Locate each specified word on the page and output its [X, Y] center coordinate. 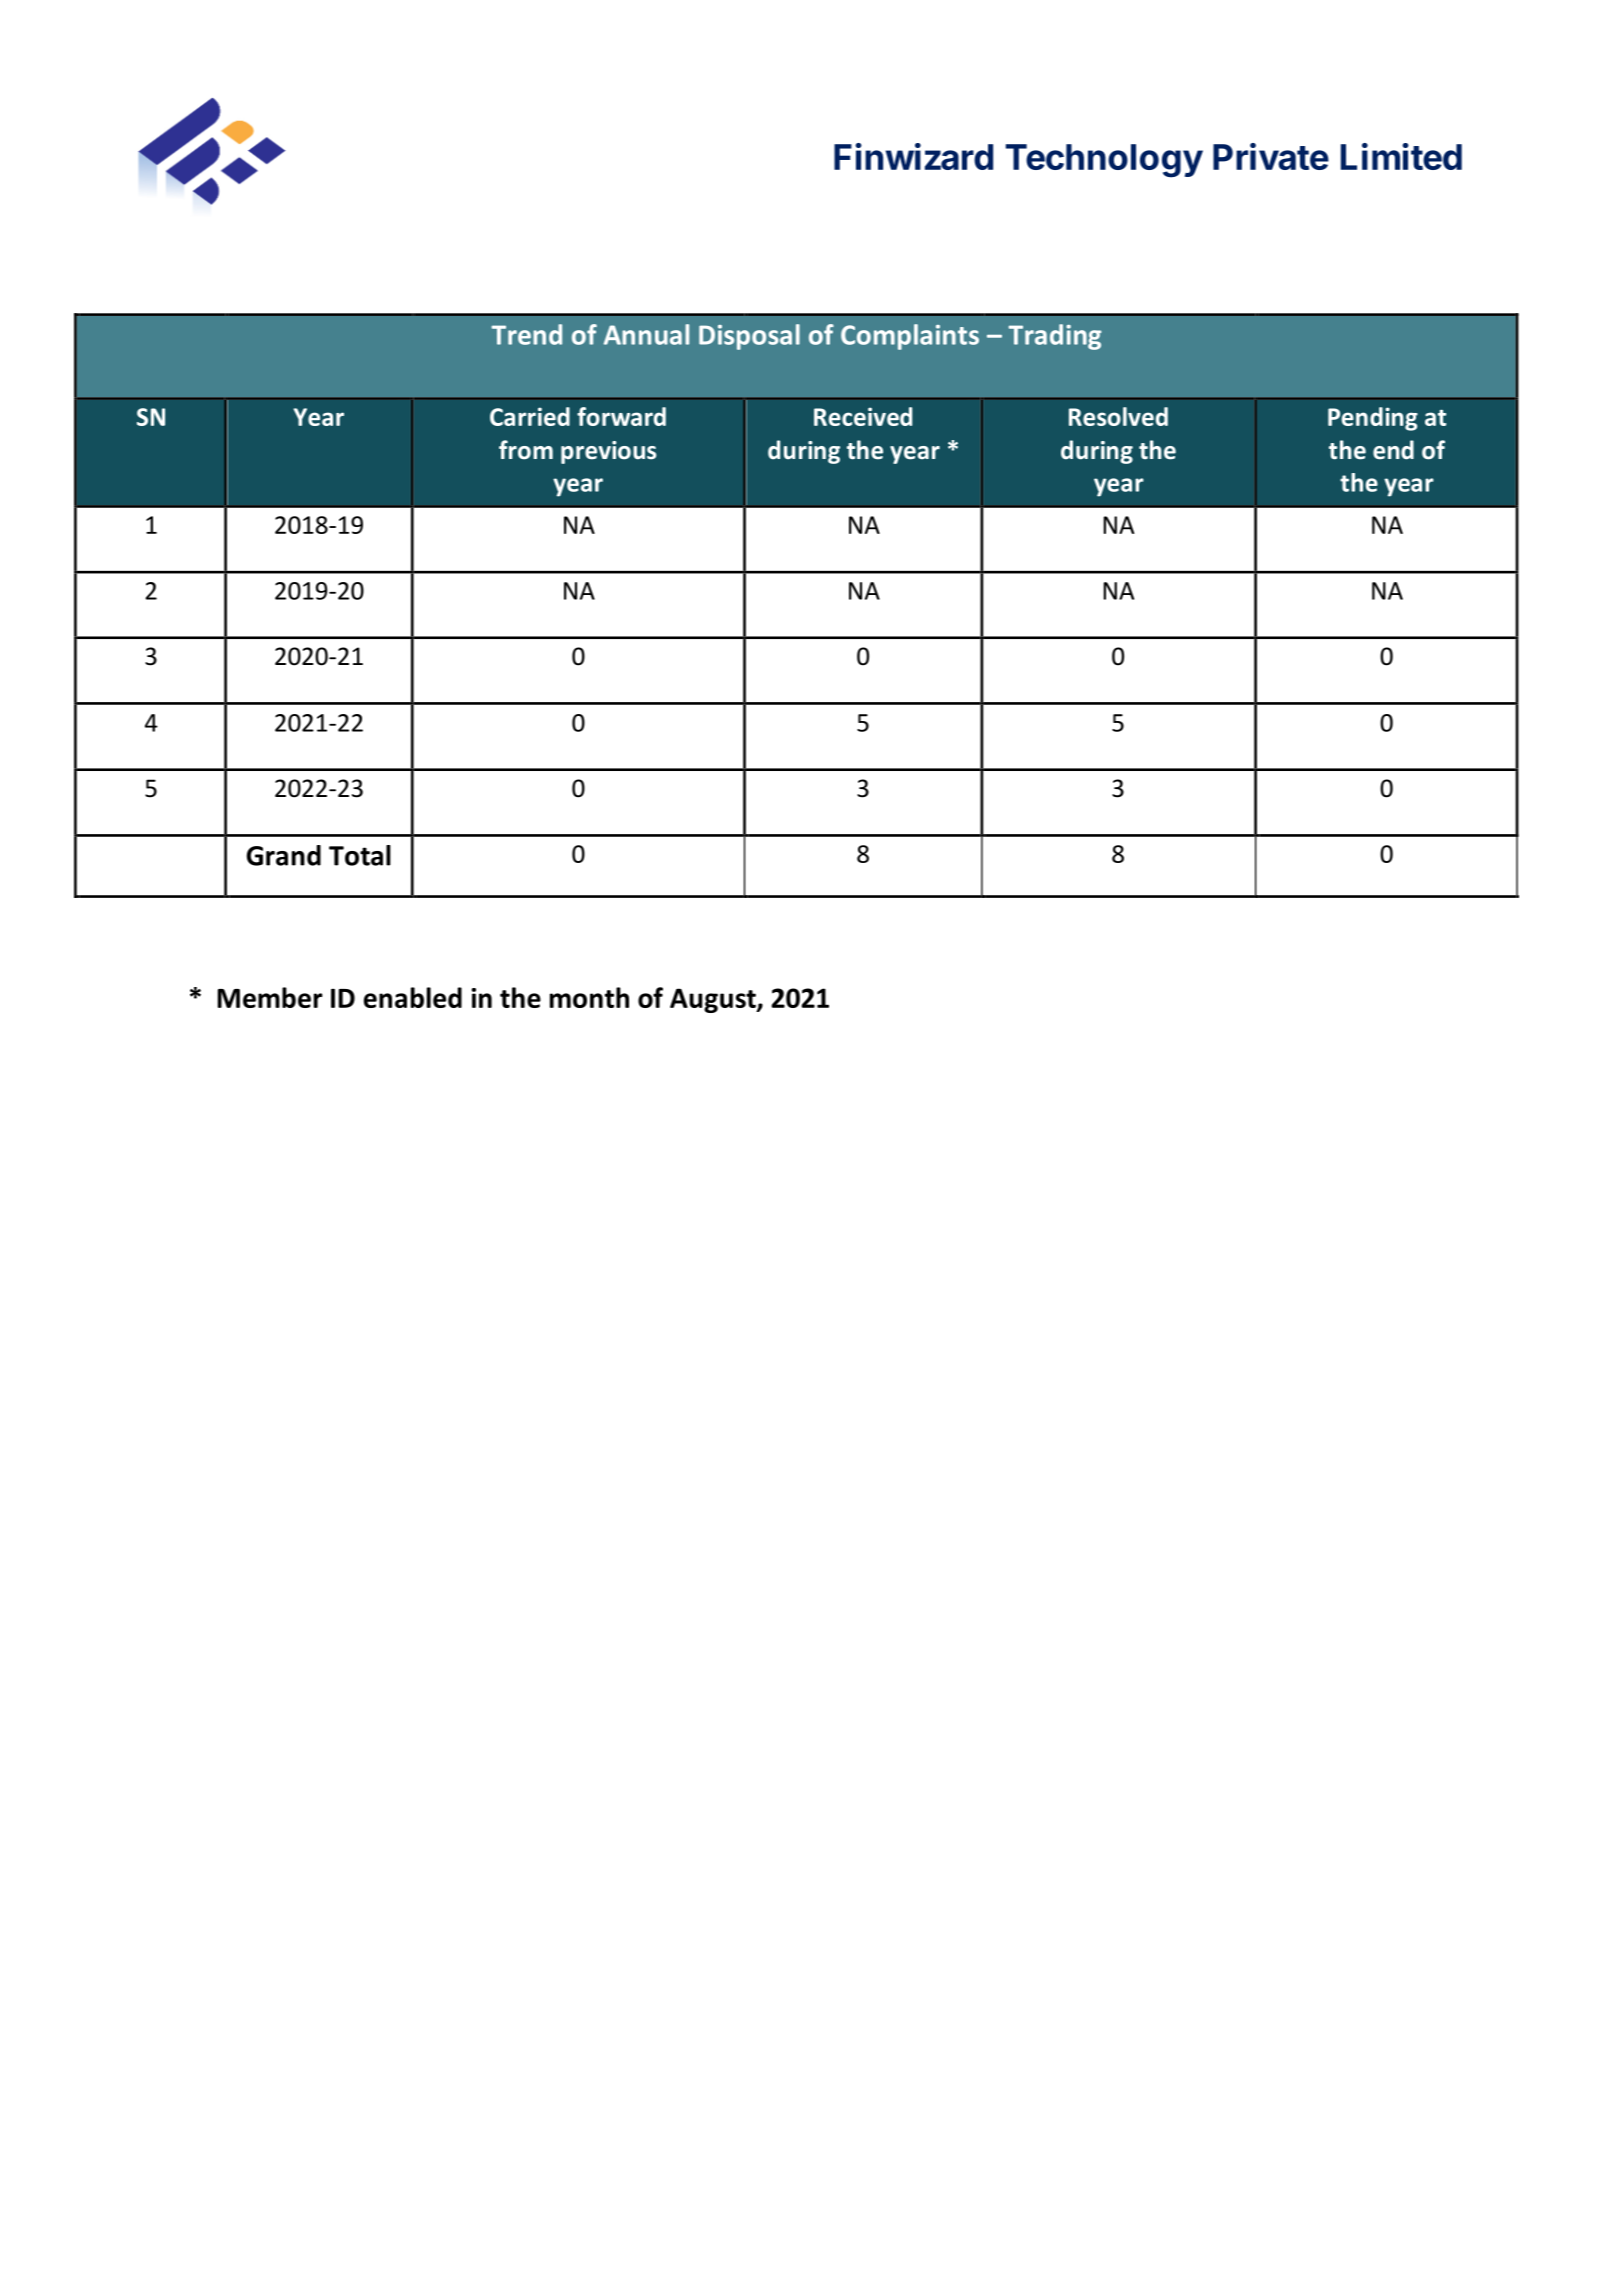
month [589, 997]
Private [1271, 156]
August [714, 1000]
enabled [413, 997]
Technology [1104, 161]
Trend [527, 334]
